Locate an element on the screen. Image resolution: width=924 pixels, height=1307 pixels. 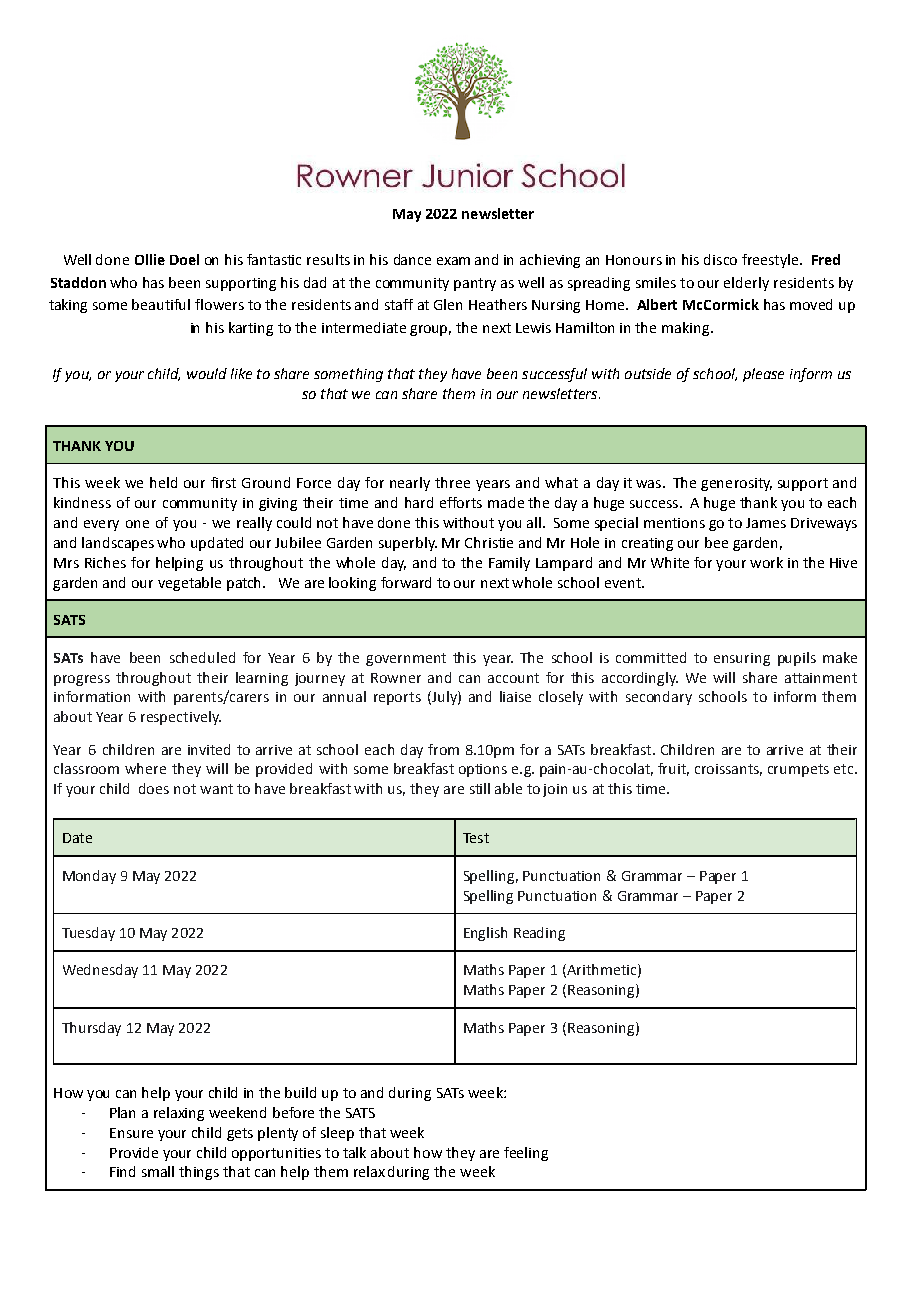
beautiful is located at coordinates (161, 304).
